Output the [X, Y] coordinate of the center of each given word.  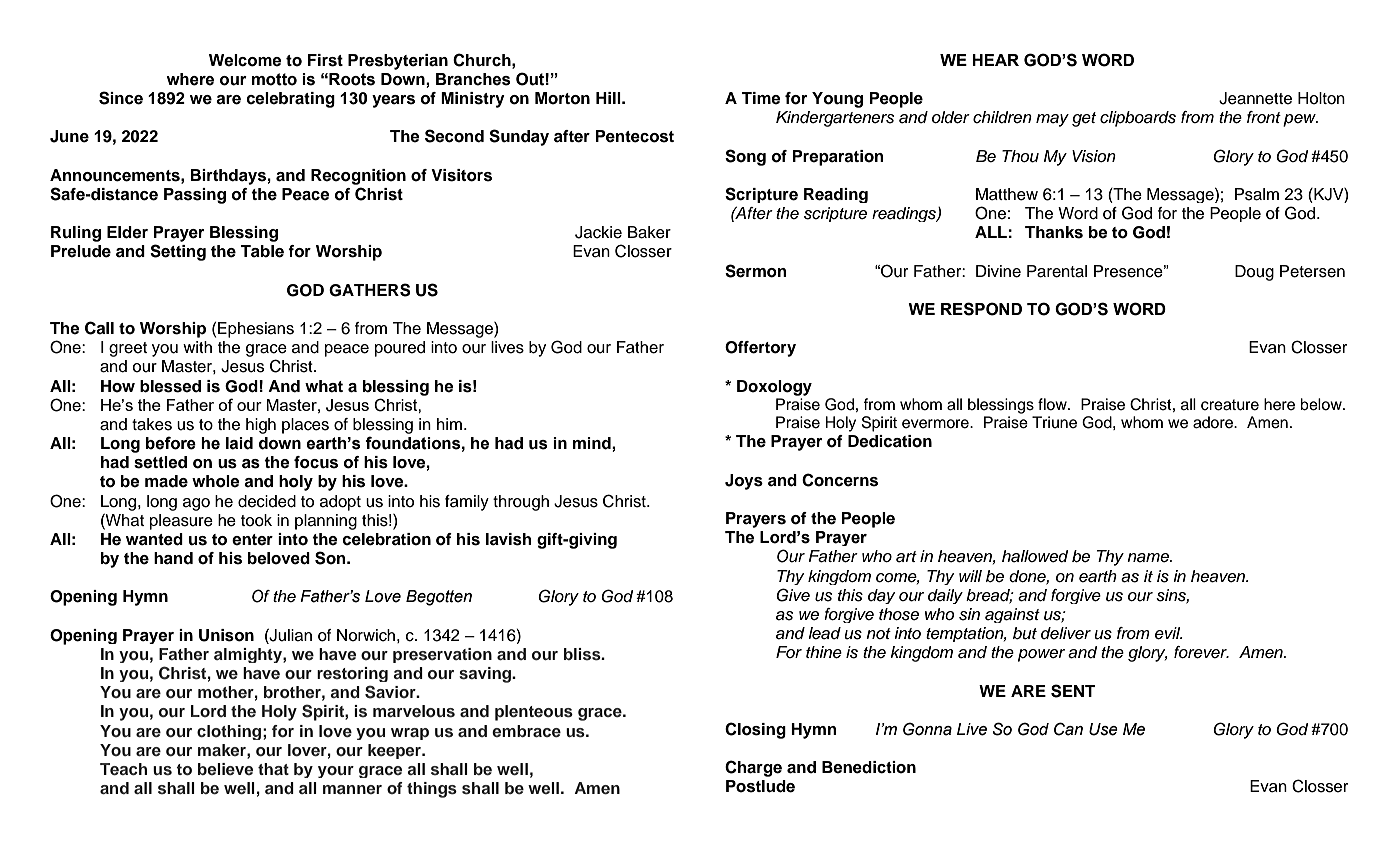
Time [761, 98]
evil [1169, 633]
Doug [1254, 273]
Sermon [756, 271]
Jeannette [1255, 98]
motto [274, 79]
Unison [226, 635]
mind [593, 443]
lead [824, 633]
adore [1214, 422]
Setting [178, 252]
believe [225, 769]
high [261, 426]
